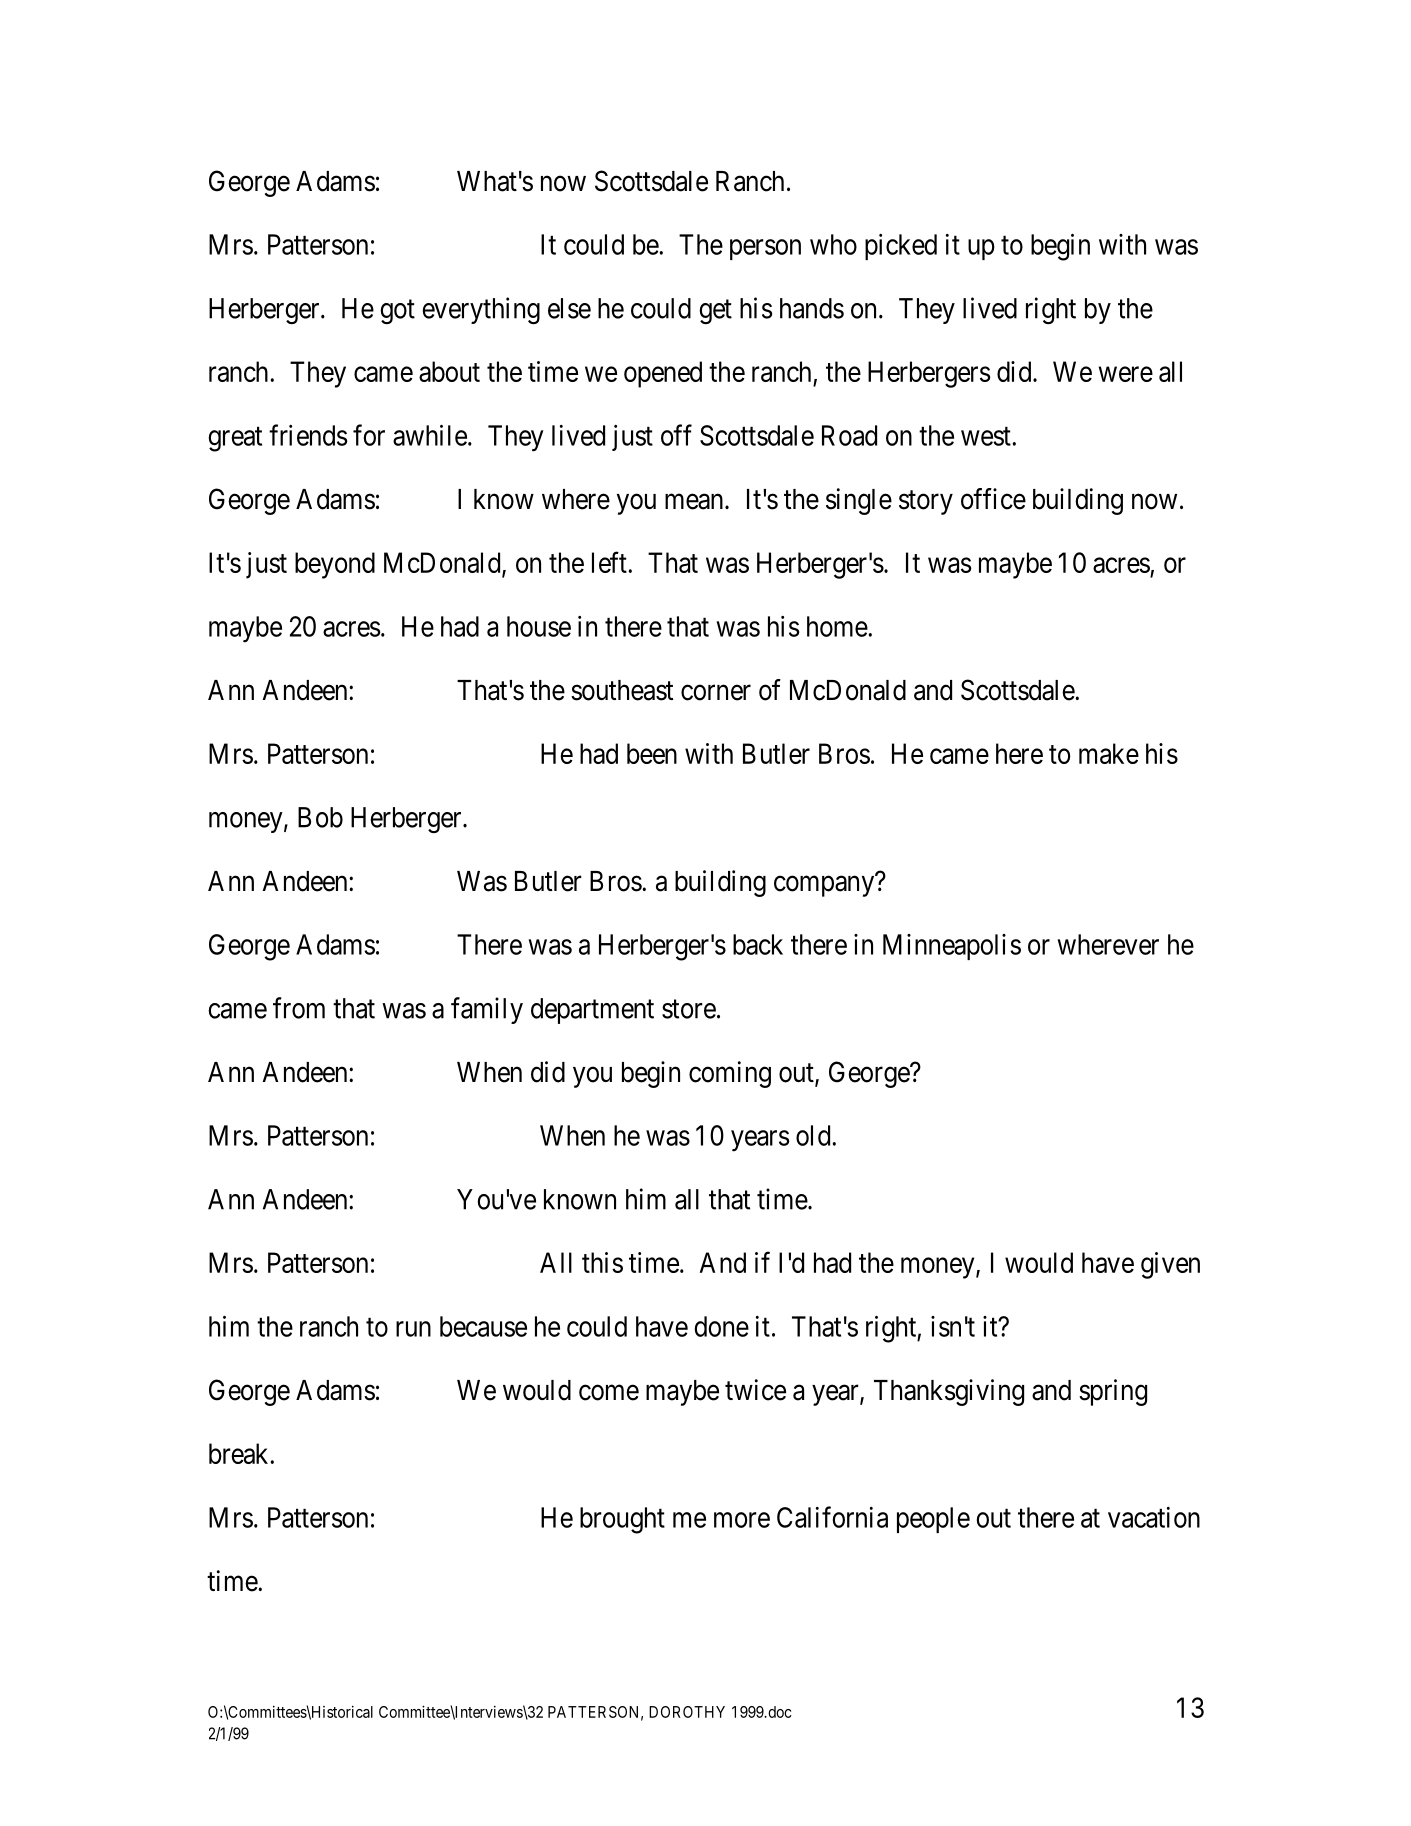 The height and width of the image is (1826, 1411). What do you see at coordinates (687, 1712) in the image?
I see `DOROTHY` at bounding box center [687, 1712].
